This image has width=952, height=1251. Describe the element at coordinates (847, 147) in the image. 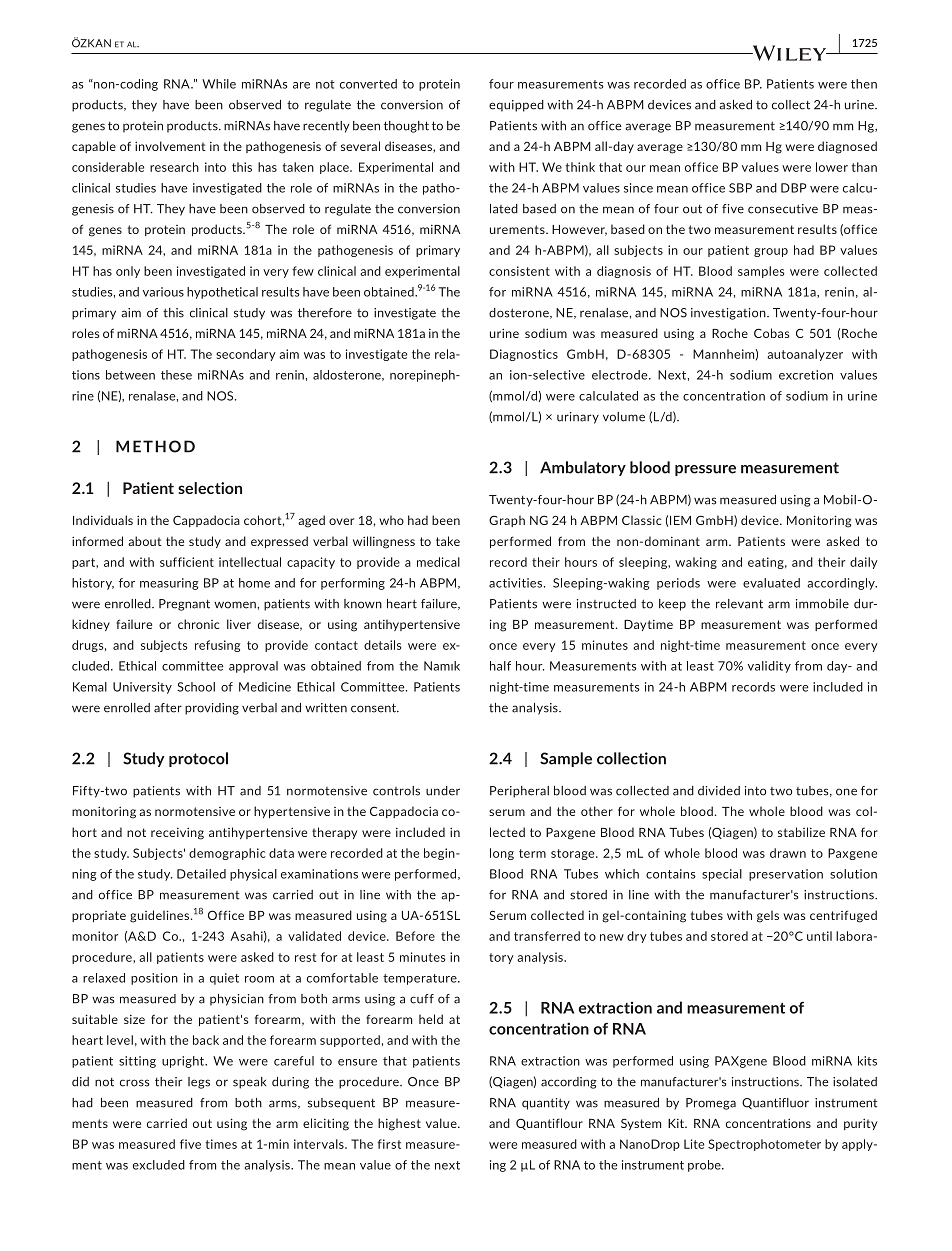

I see `diagnosed` at that location.
